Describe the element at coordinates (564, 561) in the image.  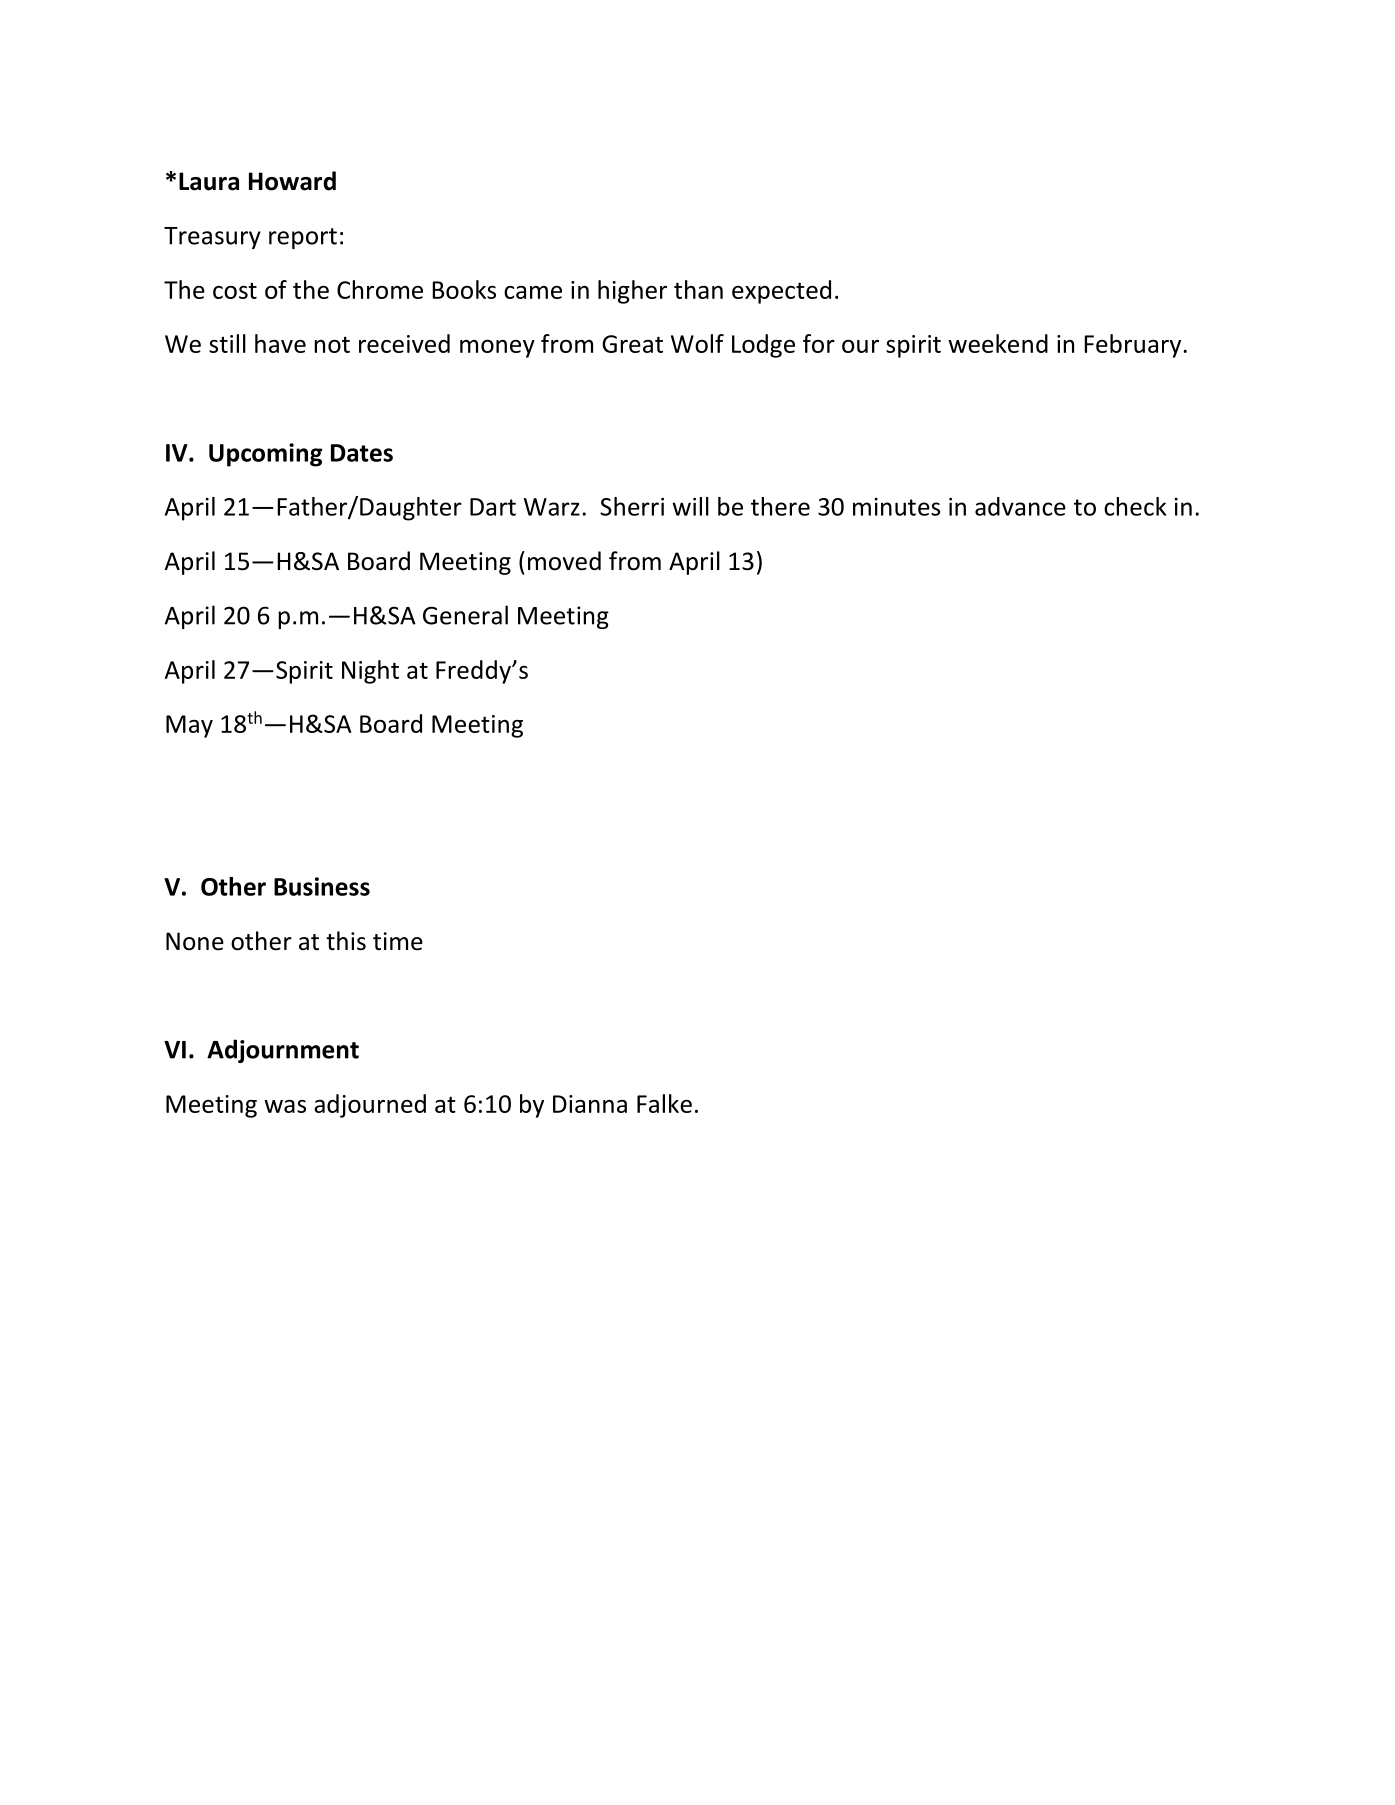
I see `moved` at that location.
